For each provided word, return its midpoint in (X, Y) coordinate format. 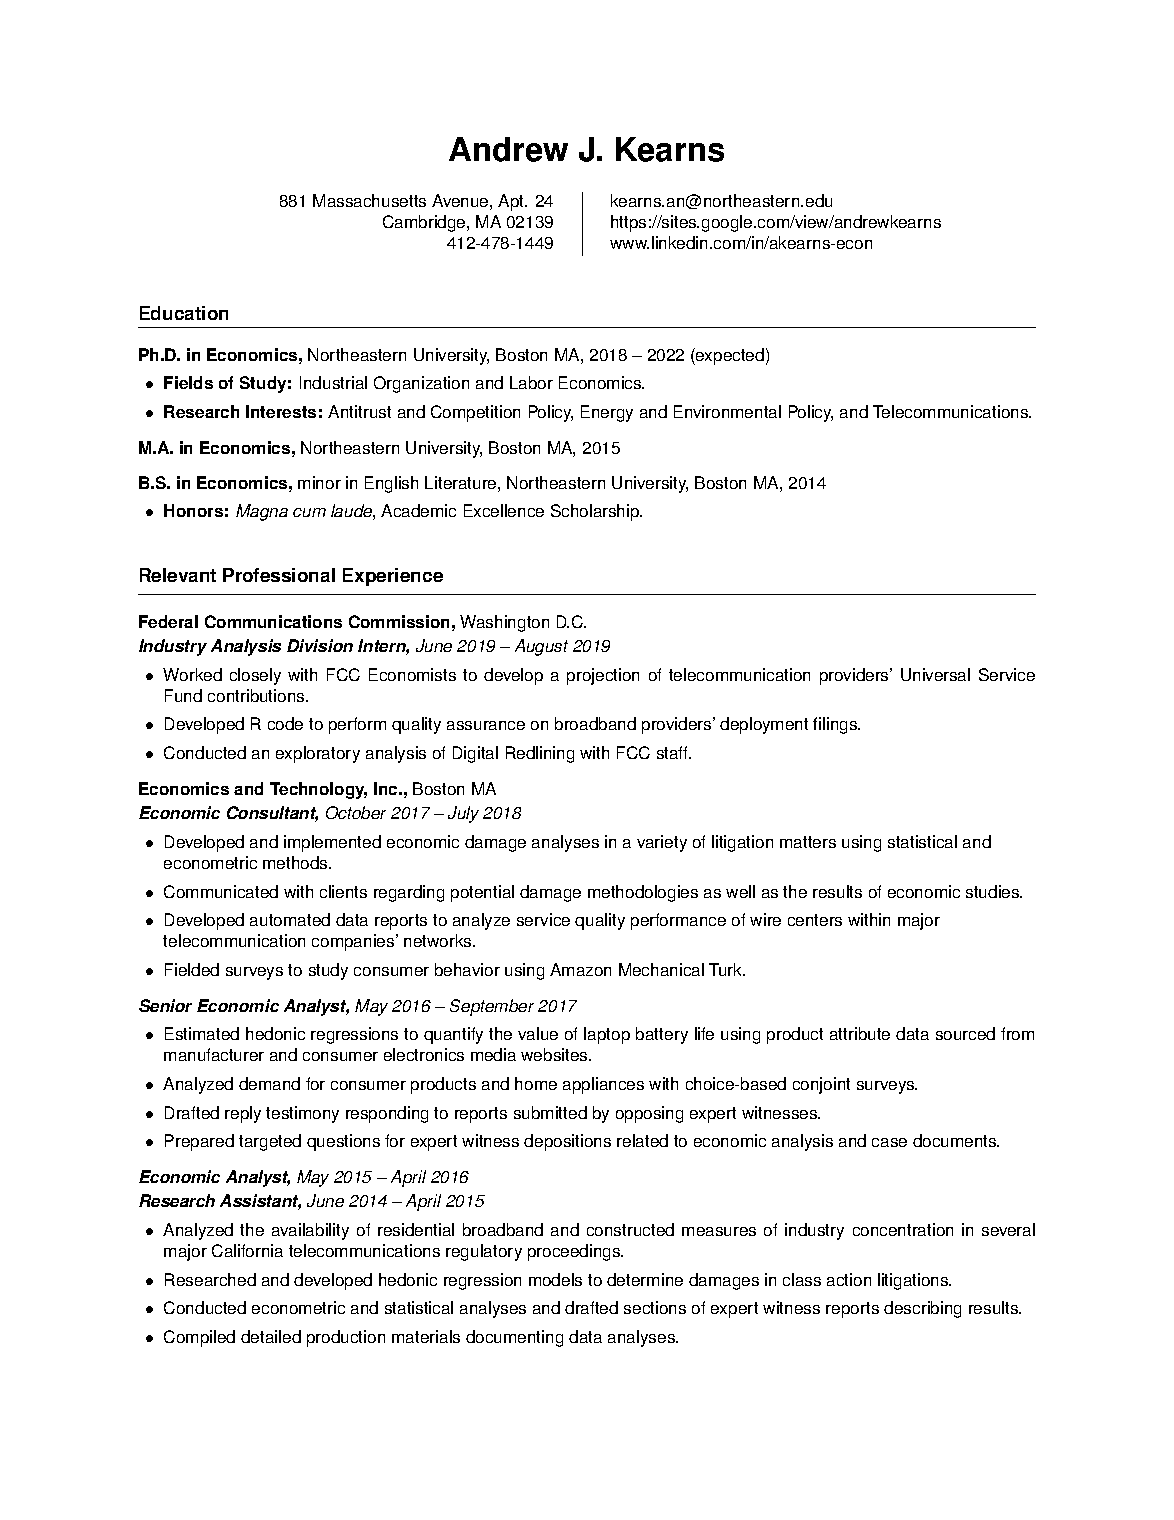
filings (836, 725)
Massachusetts (369, 200)
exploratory (318, 754)
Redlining (540, 754)
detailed (271, 1336)
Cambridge (425, 223)
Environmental (727, 411)
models (555, 1279)
